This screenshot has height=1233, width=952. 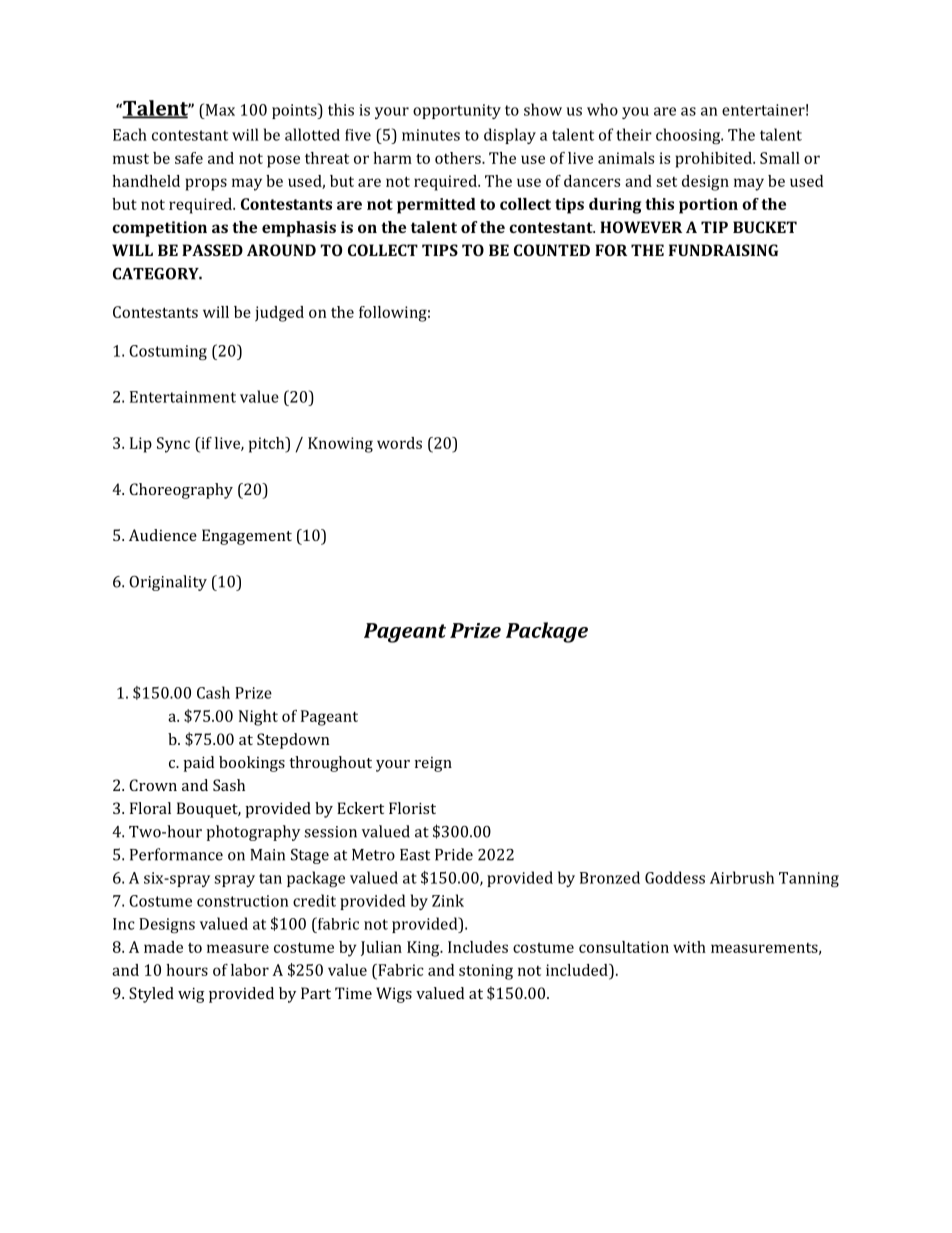 What do you see at coordinates (459, 158) in the screenshot?
I see `others` at bounding box center [459, 158].
